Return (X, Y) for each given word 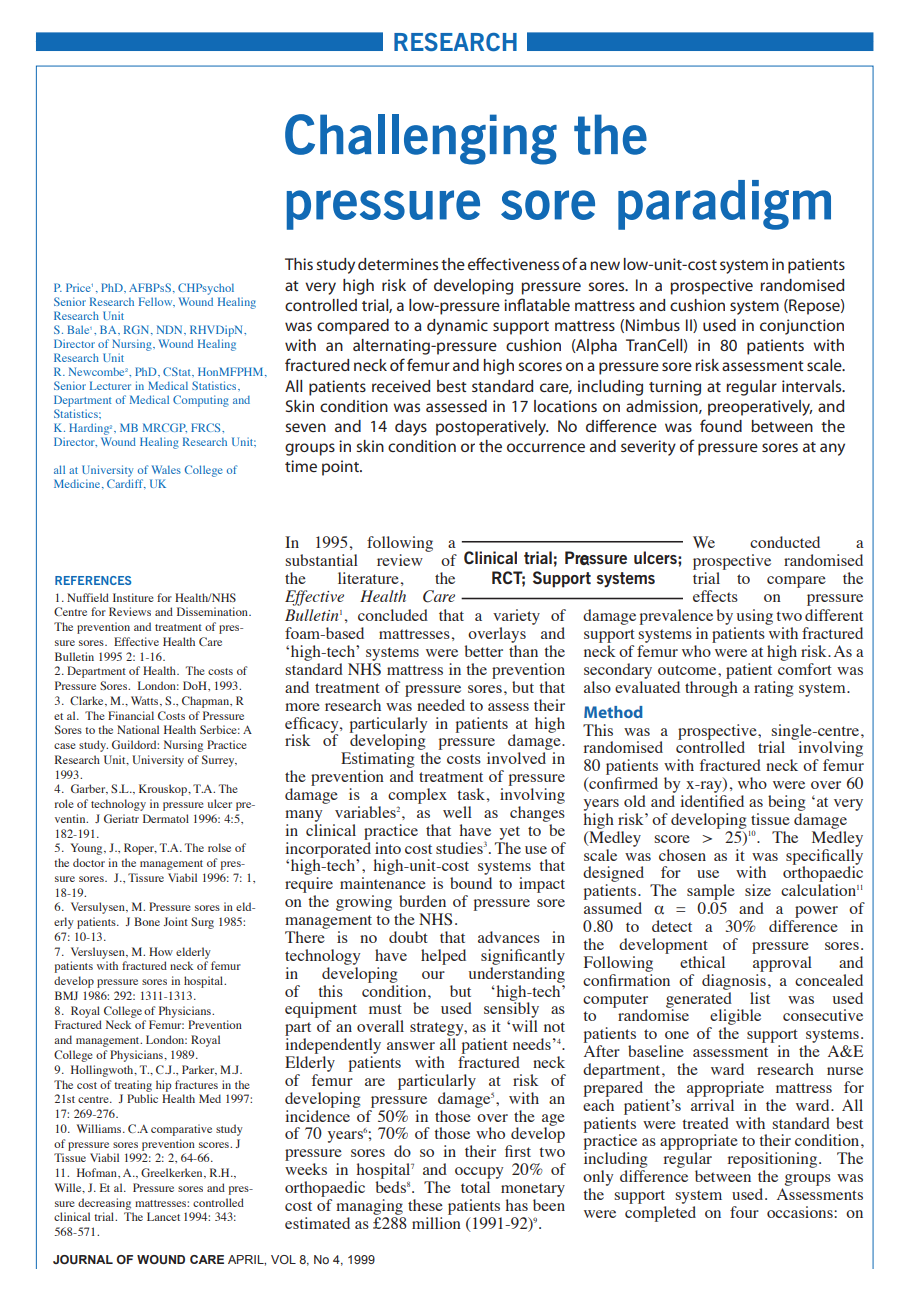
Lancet (163, 1216)
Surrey (219, 761)
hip (164, 1086)
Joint (175, 921)
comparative (181, 1130)
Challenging (421, 139)
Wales (166, 469)
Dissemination (213, 611)
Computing (201, 401)
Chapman (207, 702)
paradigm (724, 205)
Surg (202, 923)
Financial (131, 715)
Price (78, 287)
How (161, 951)
